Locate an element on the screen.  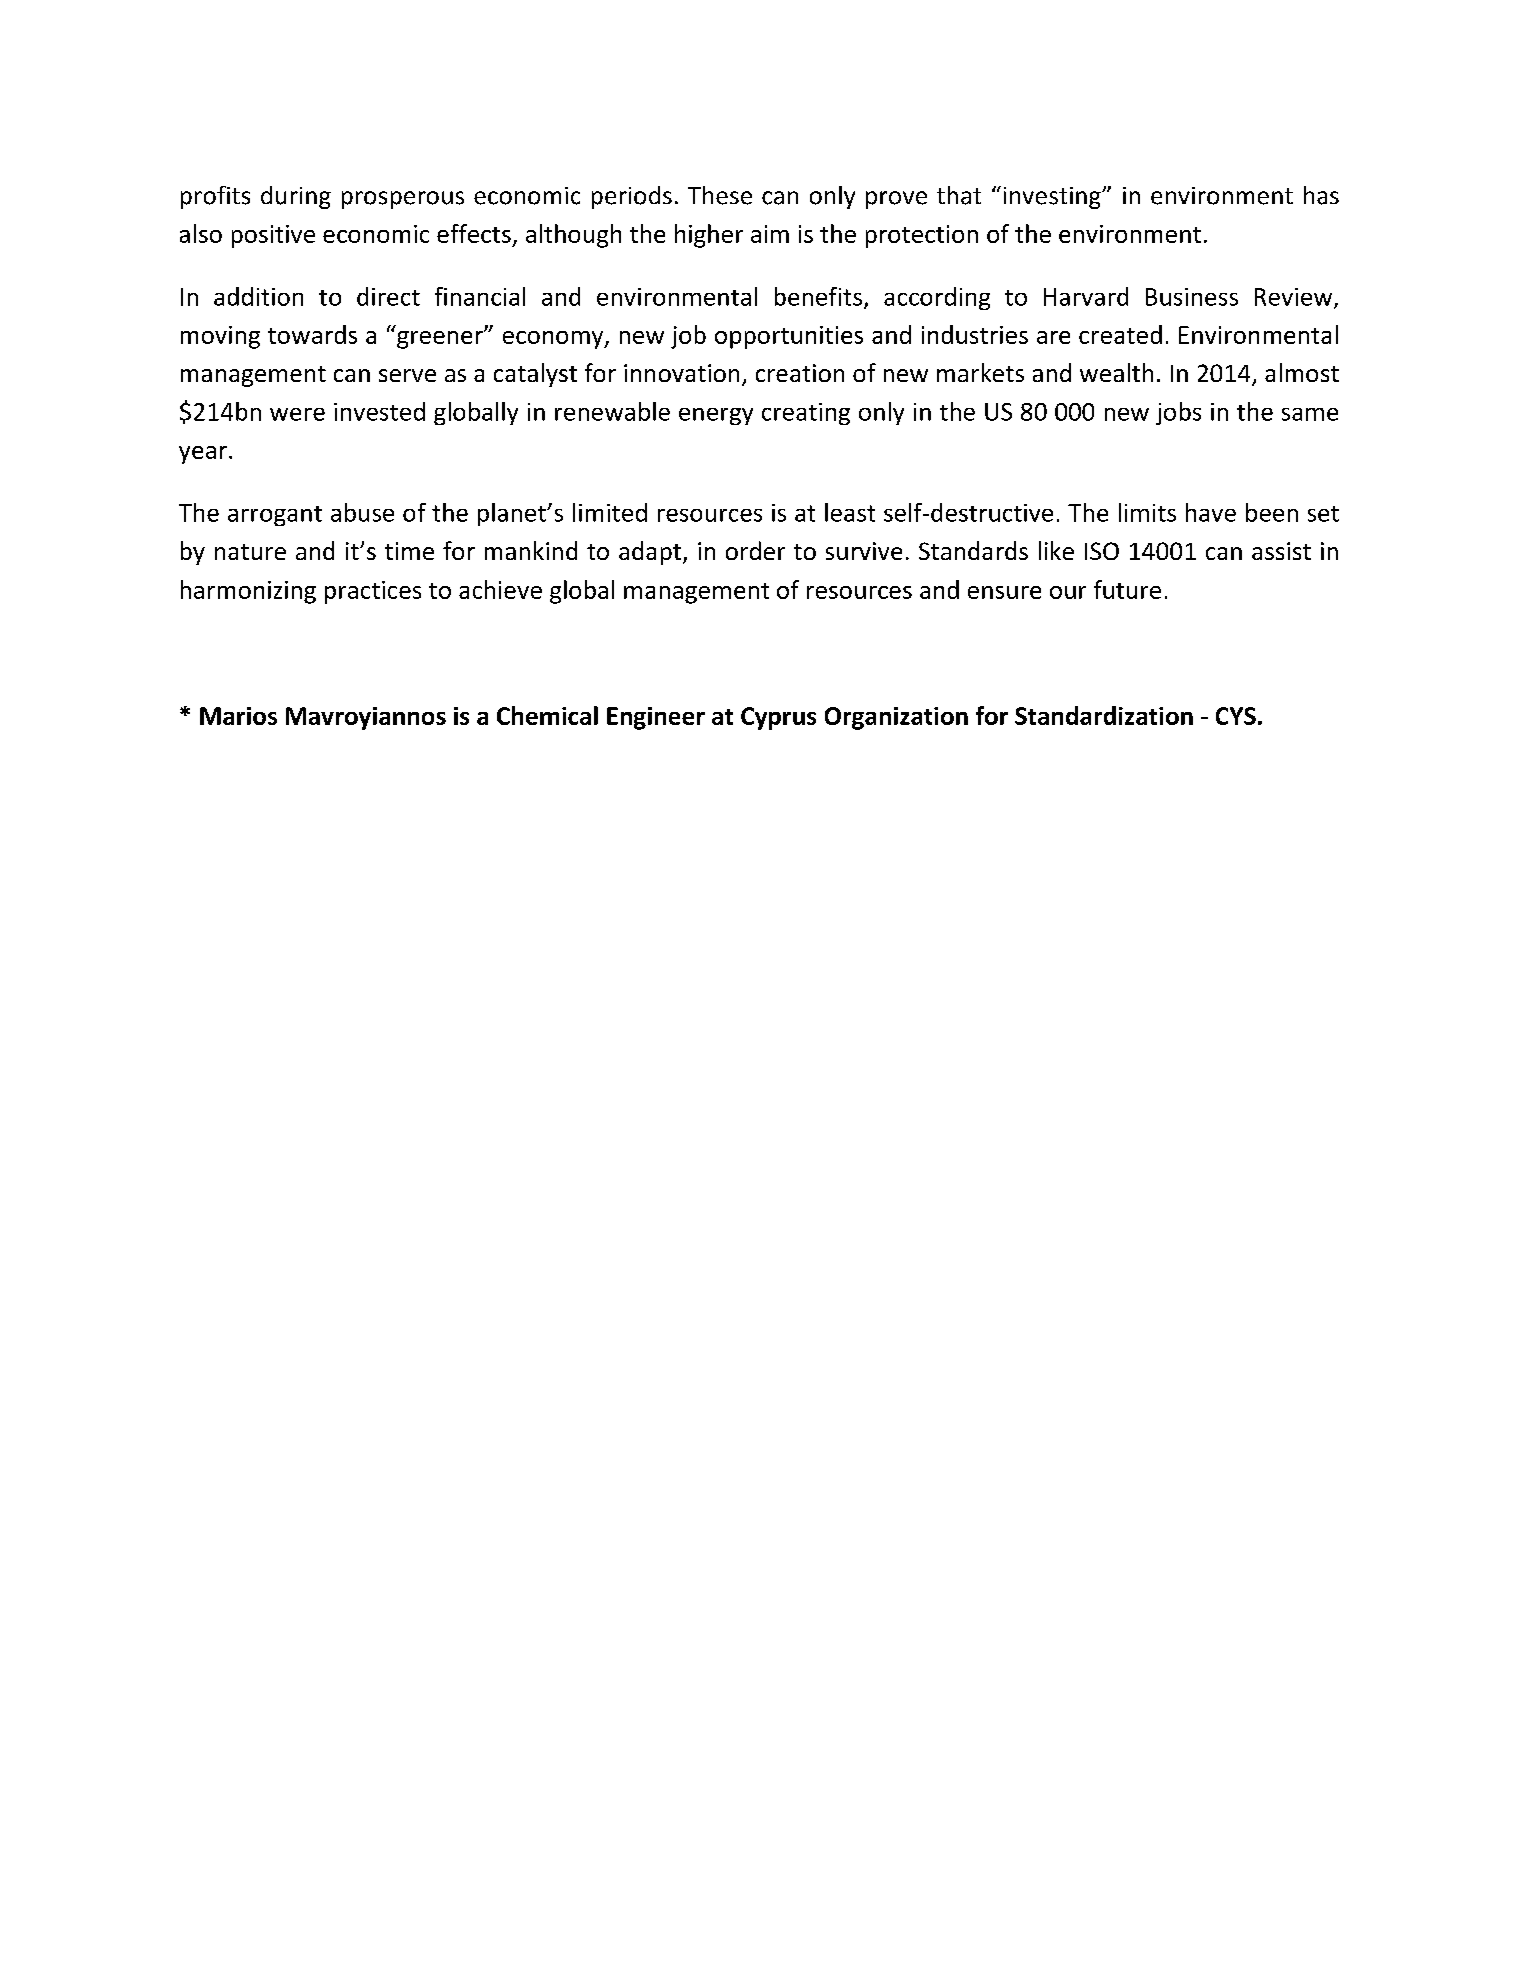
opportunities is located at coordinates (789, 337).
